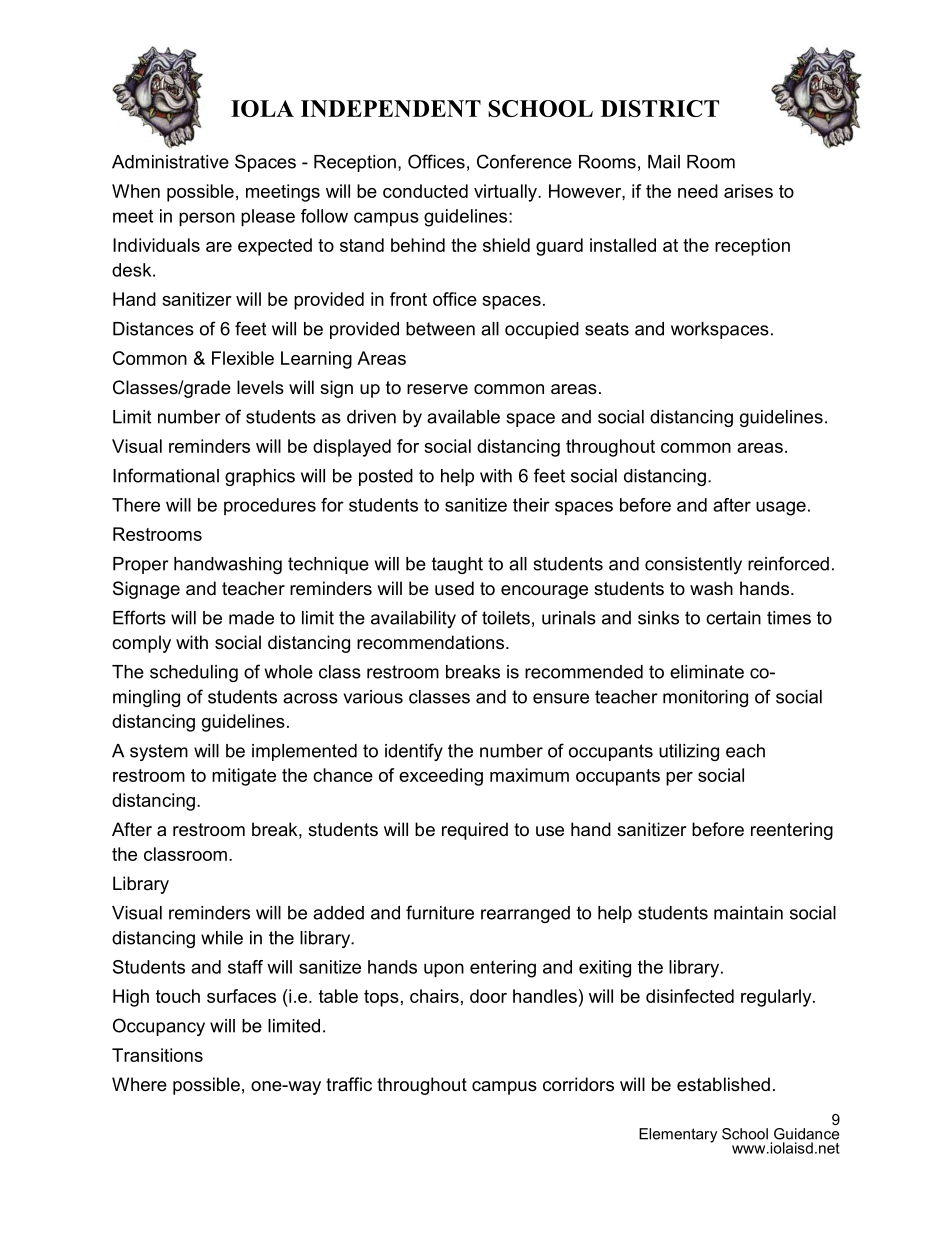 This screenshot has width=952, height=1233. I want to click on certain, so click(733, 618).
